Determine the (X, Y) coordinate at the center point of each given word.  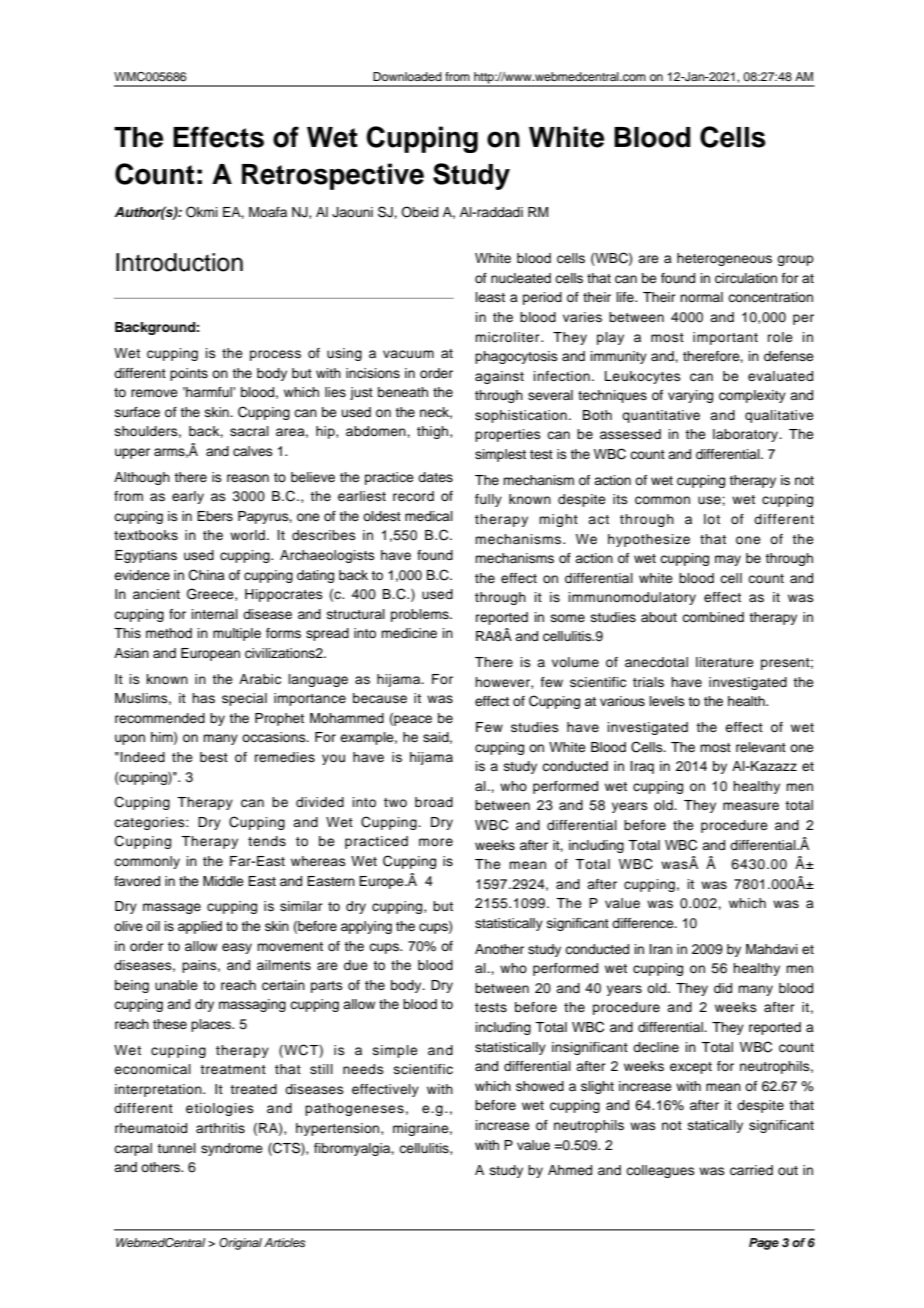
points (189, 374)
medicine (409, 633)
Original (240, 1244)
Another (499, 949)
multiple (237, 634)
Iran (661, 949)
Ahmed (570, 1170)
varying (690, 396)
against (499, 377)
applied (200, 927)
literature (725, 662)
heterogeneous (724, 259)
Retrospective (333, 176)
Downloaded (407, 76)
